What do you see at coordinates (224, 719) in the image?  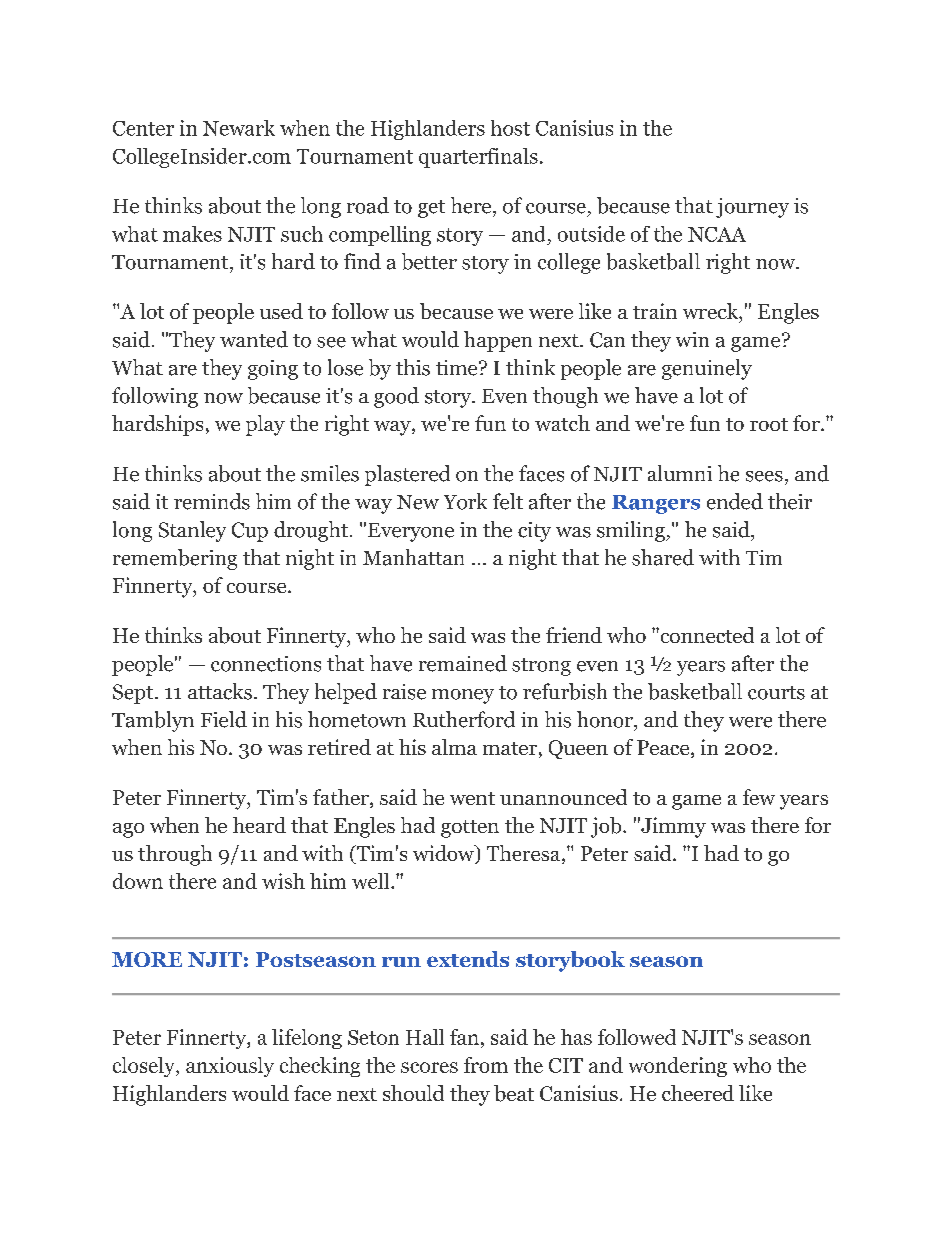 I see `Field` at bounding box center [224, 719].
